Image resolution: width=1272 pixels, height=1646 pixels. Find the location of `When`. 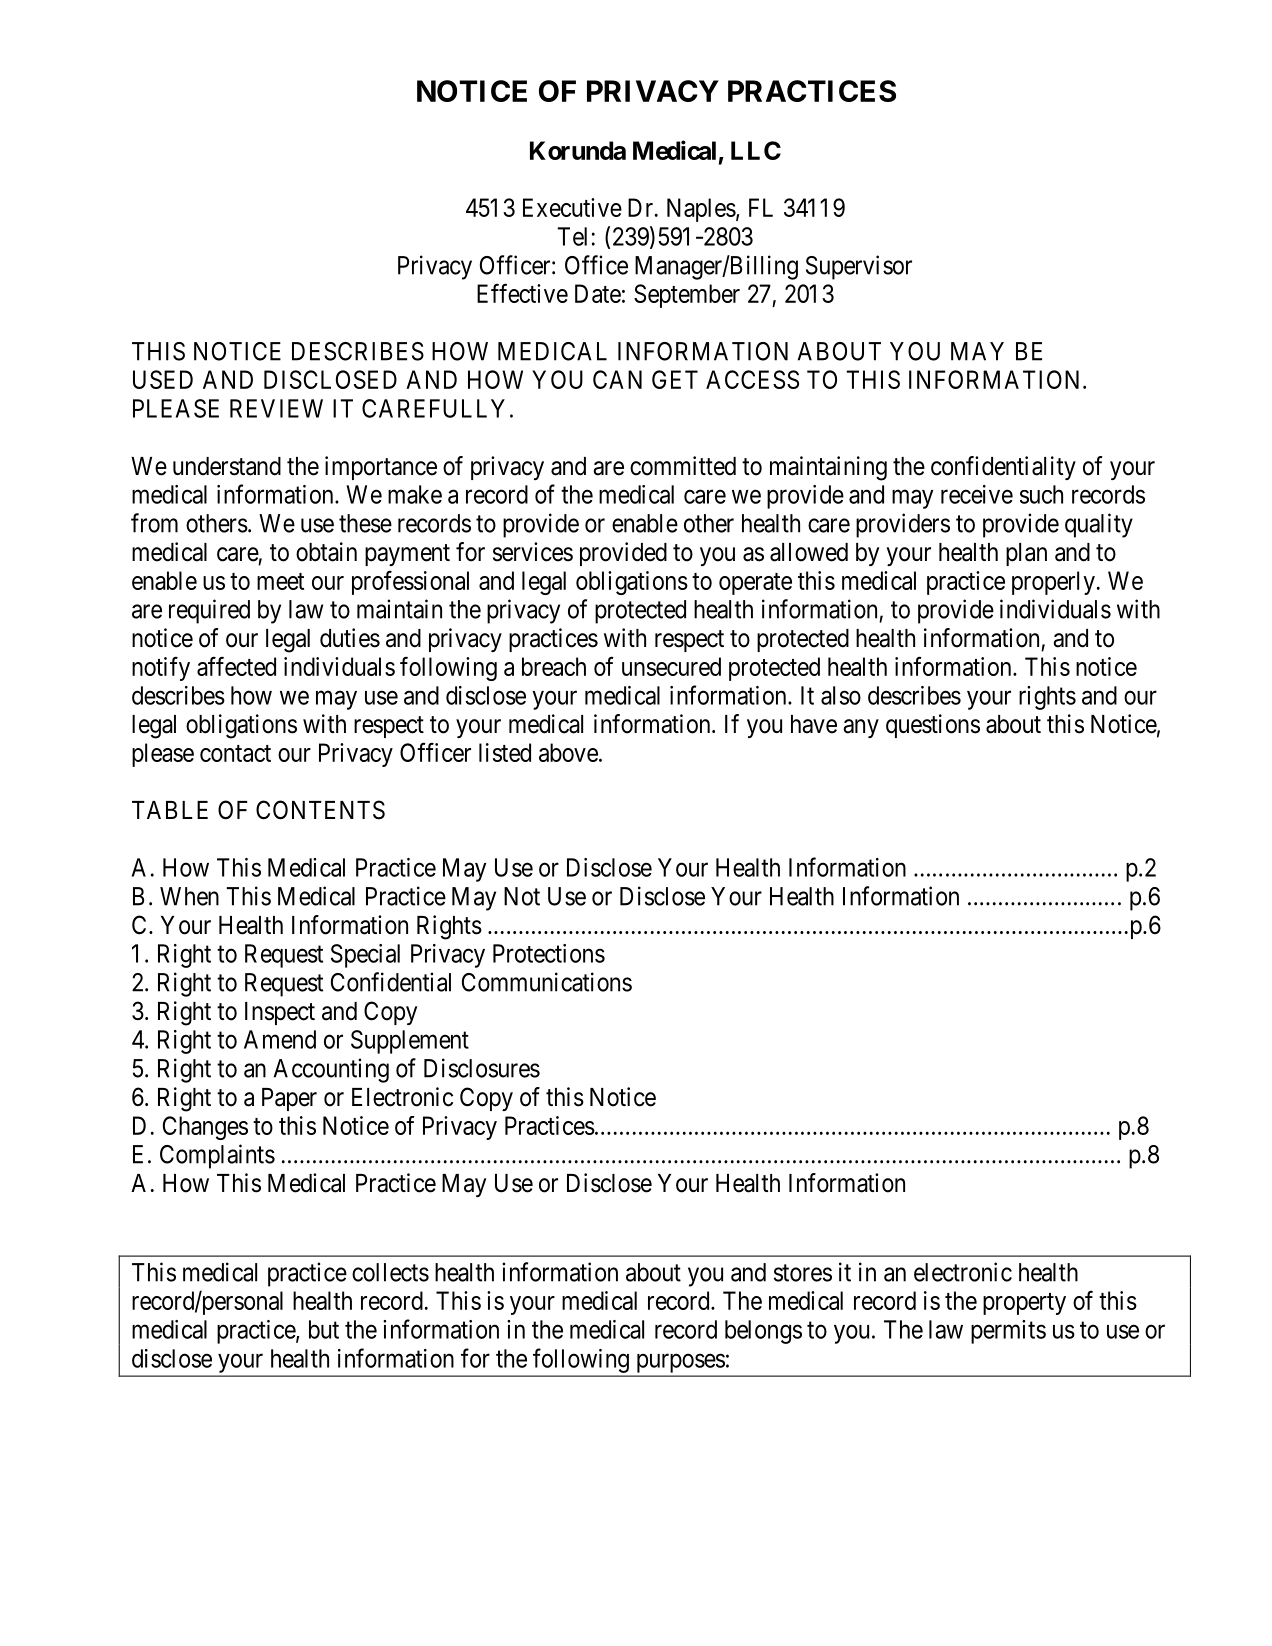

When is located at coordinates (189, 896).
